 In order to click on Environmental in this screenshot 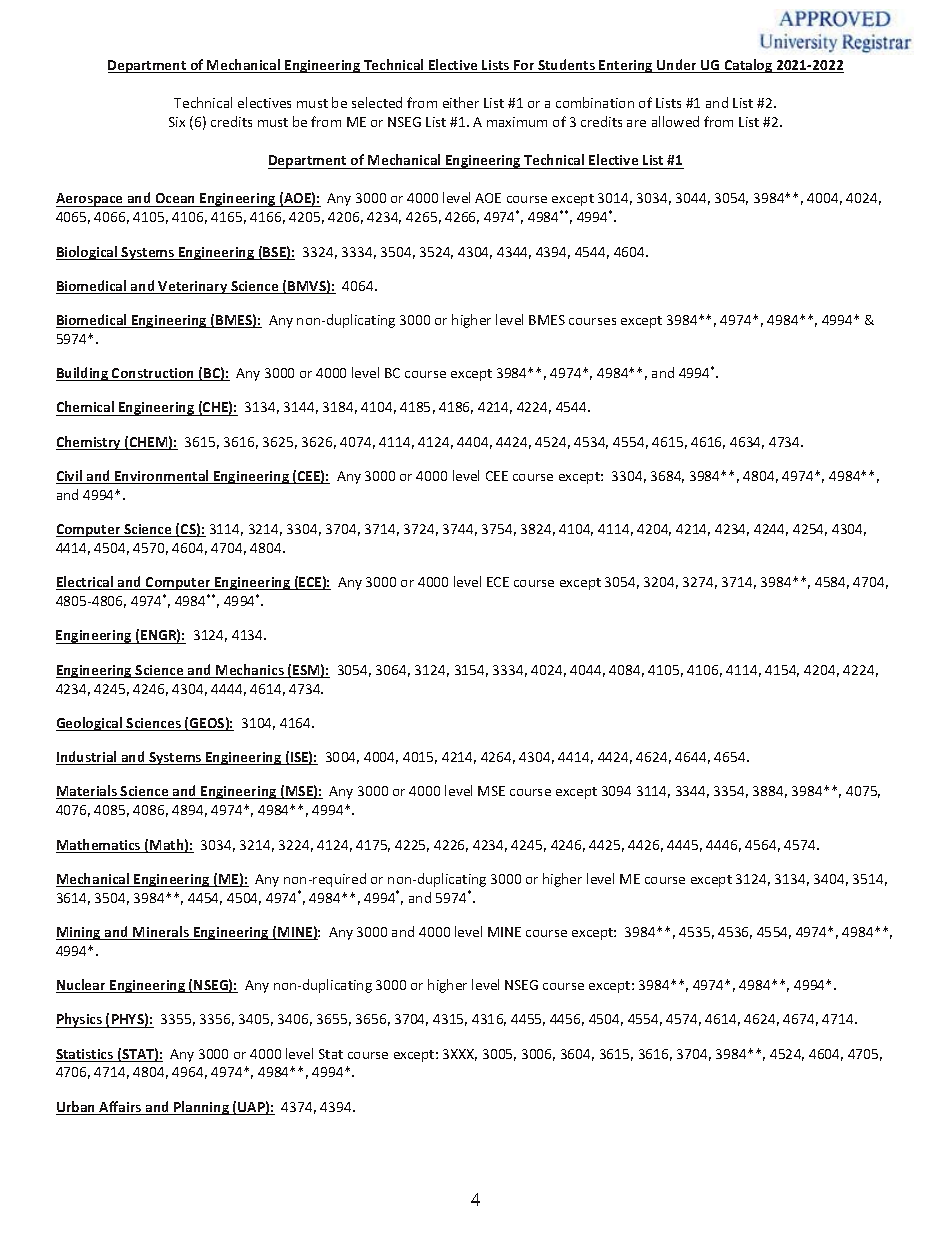, I will do `click(162, 477)`.
